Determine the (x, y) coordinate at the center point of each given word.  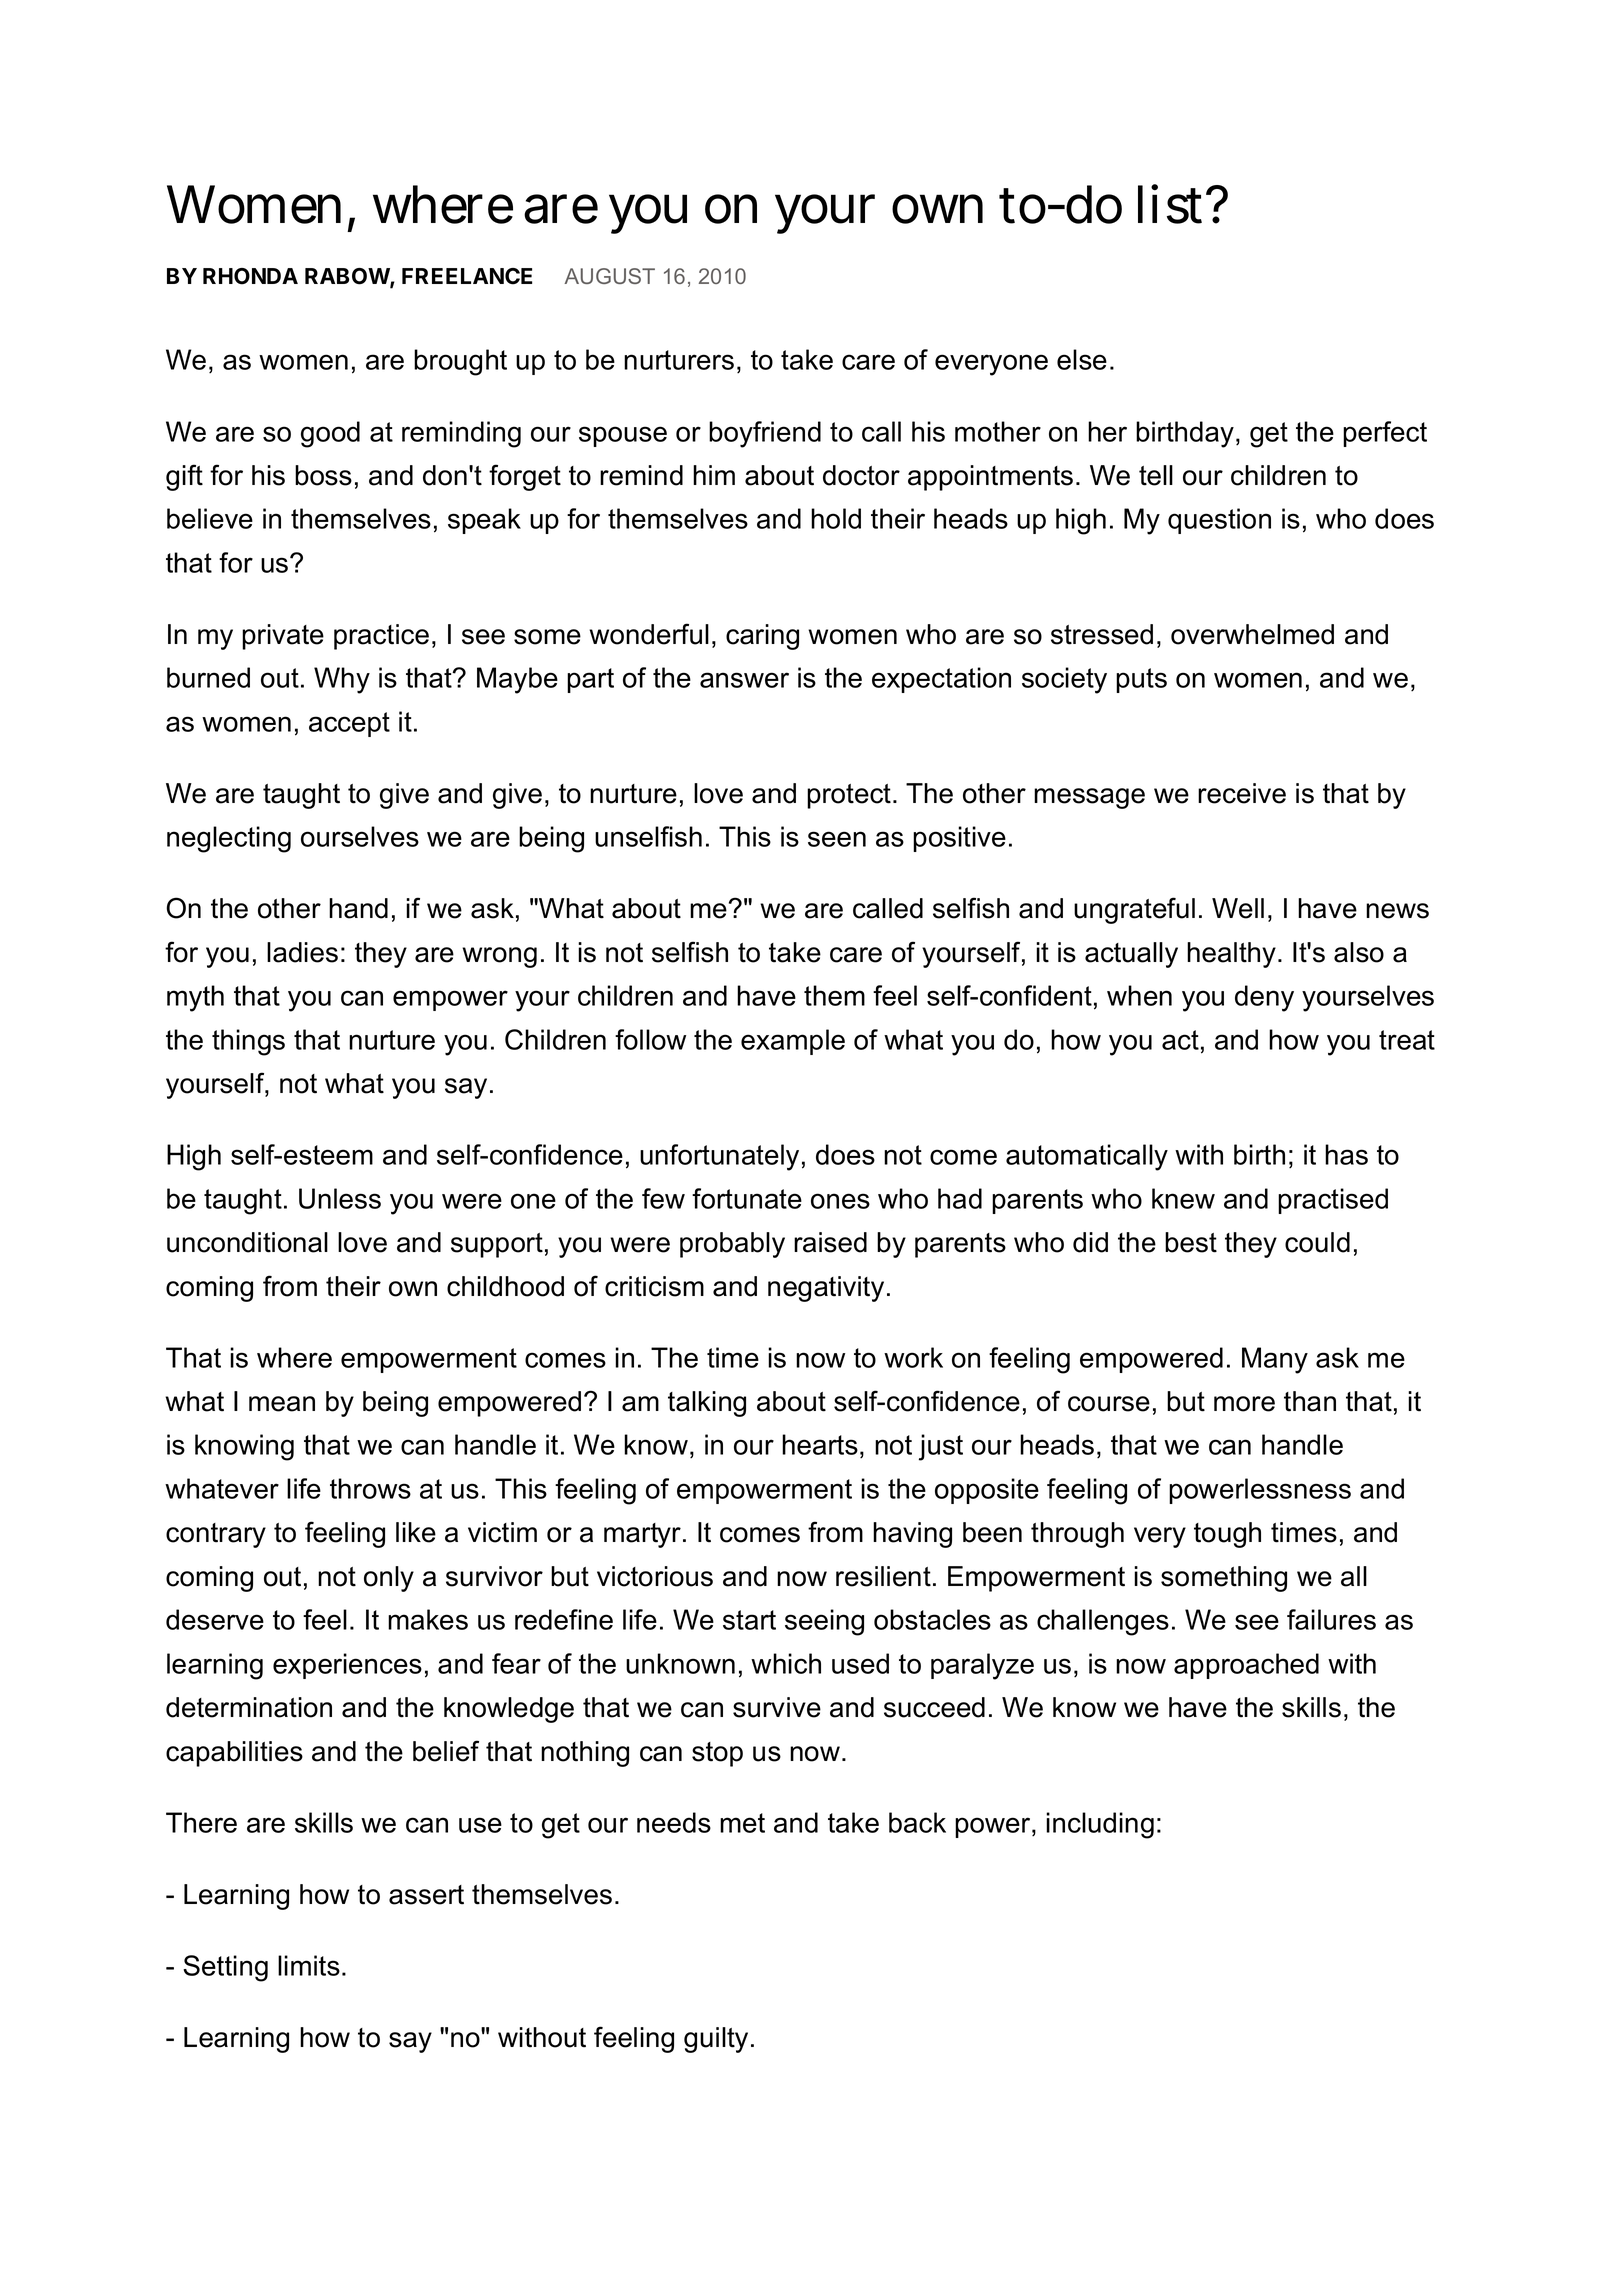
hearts (820, 1444)
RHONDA (250, 276)
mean (282, 1404)
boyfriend (765, 434)
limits (309, 1965)
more (1244, 1404)
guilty (716, 2040)
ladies (302, 952)
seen (837, 839)
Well (1238, 908)
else (1082, 359)
